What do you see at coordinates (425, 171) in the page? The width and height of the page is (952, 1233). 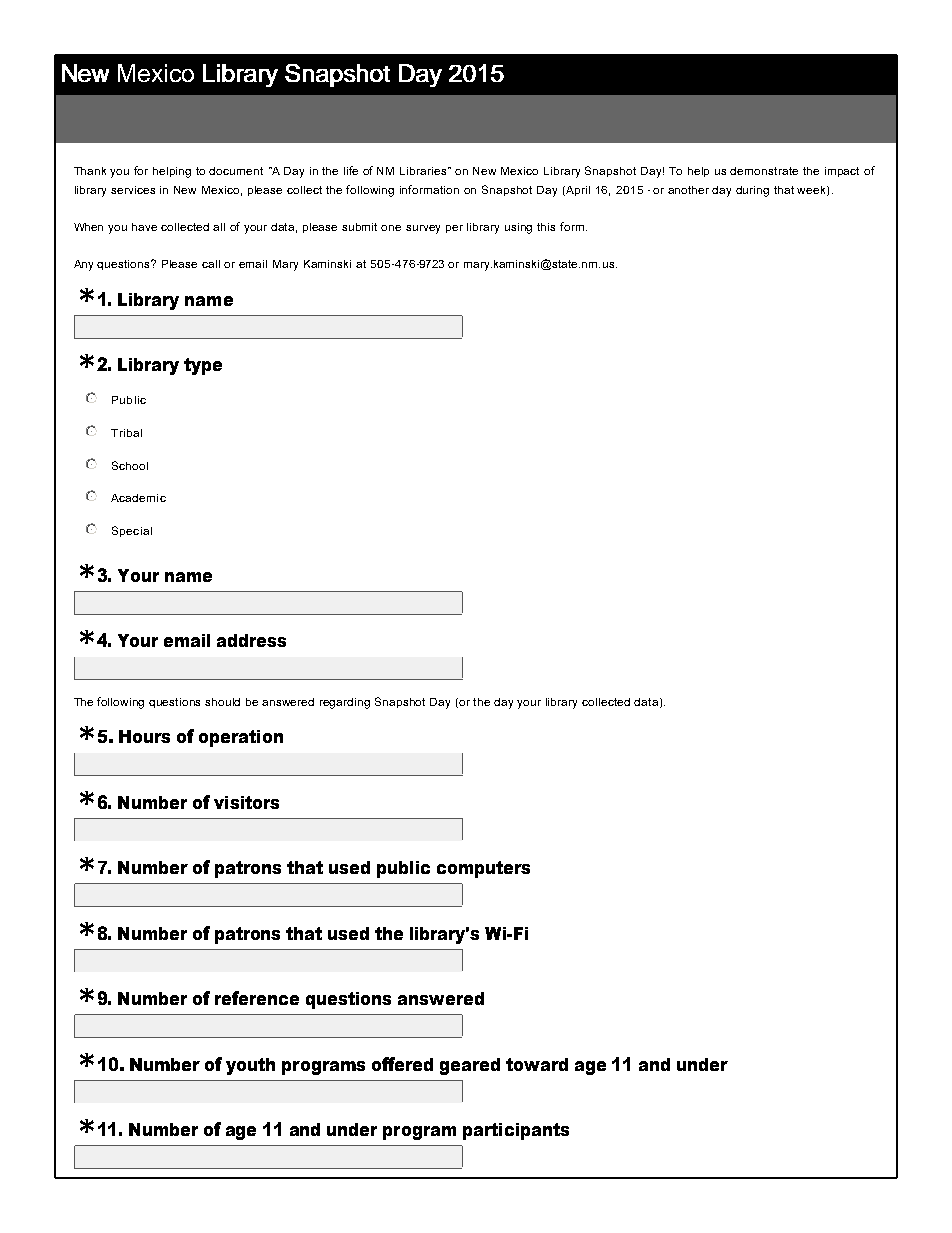 I see `Libraries` at bounding box center [425, 171].
